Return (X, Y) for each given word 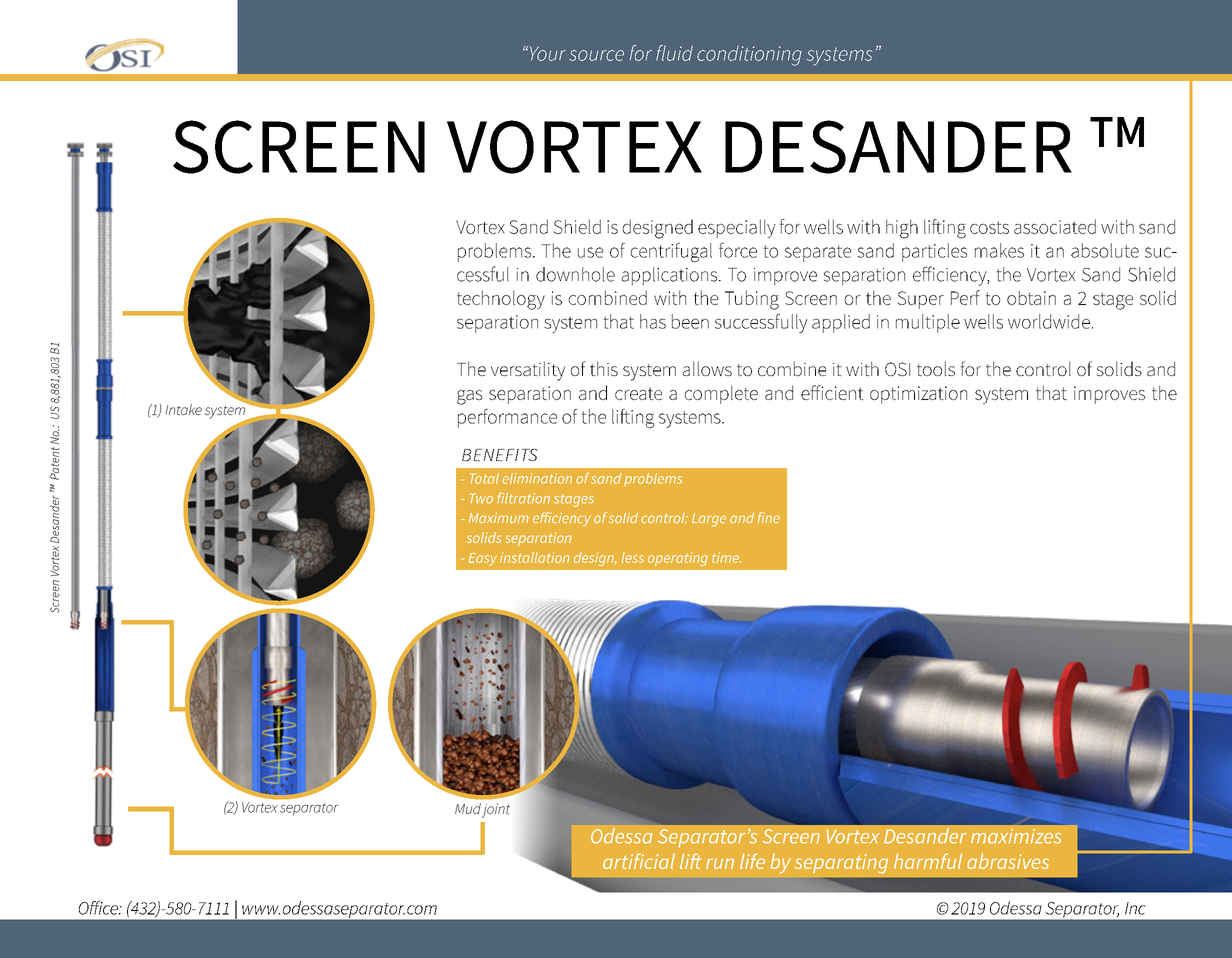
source (596, 55)
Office (99, 908)
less (633, 557)
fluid (674, 53)
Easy (483, 559)
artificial (639, 861)
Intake (184, 409)
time (726, 557)
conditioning (749, 56)
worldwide (1049, 321)
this (604, 368)
